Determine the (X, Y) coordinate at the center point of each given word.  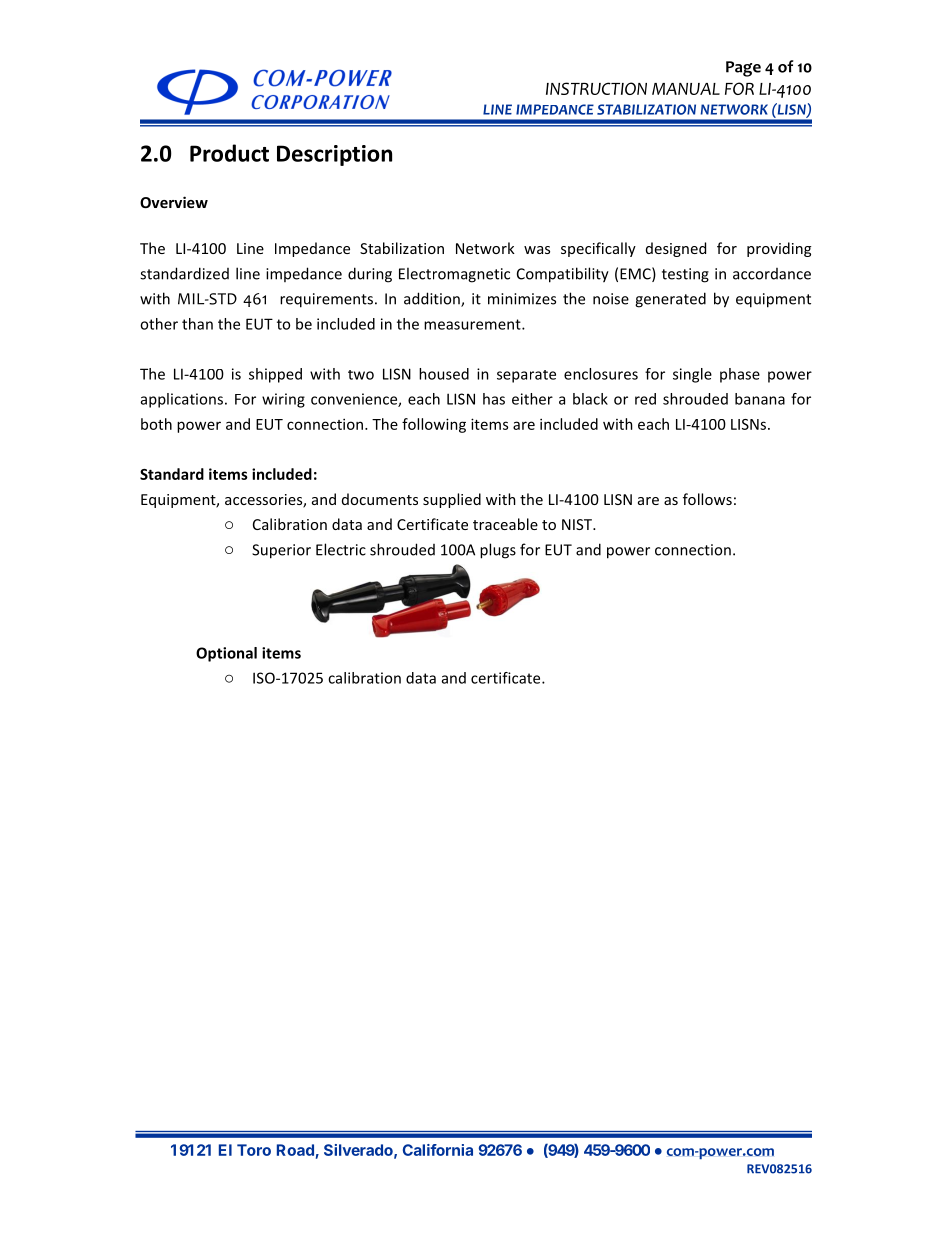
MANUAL (686, 89)
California (438, 1150)
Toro (254, 1150)
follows (707, 499)
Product (229, 153)
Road (295, 1150)
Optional (226, 654)
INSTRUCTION (596, 88)
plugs (498, 551)
